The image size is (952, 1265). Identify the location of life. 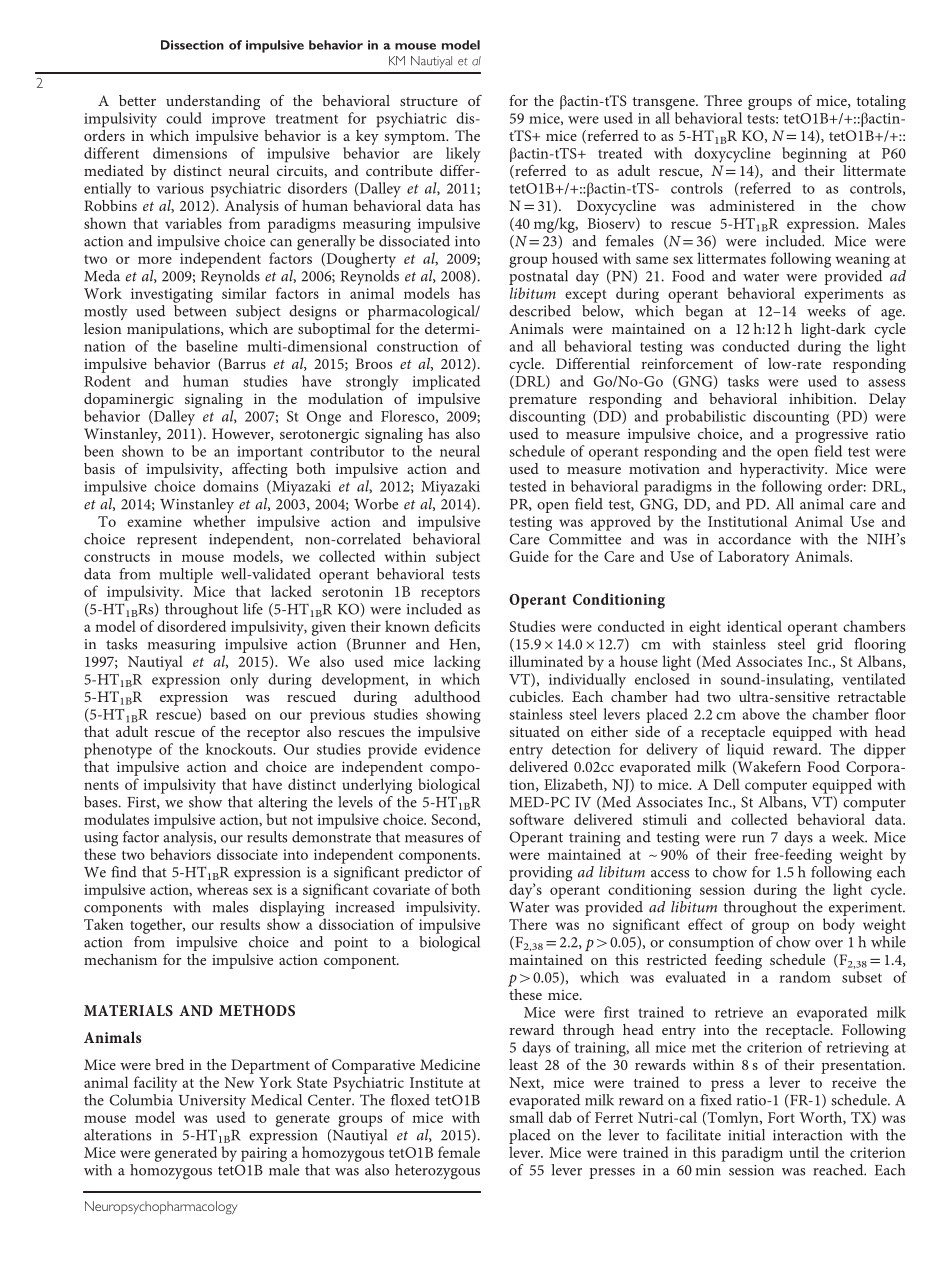
(253, 609).
